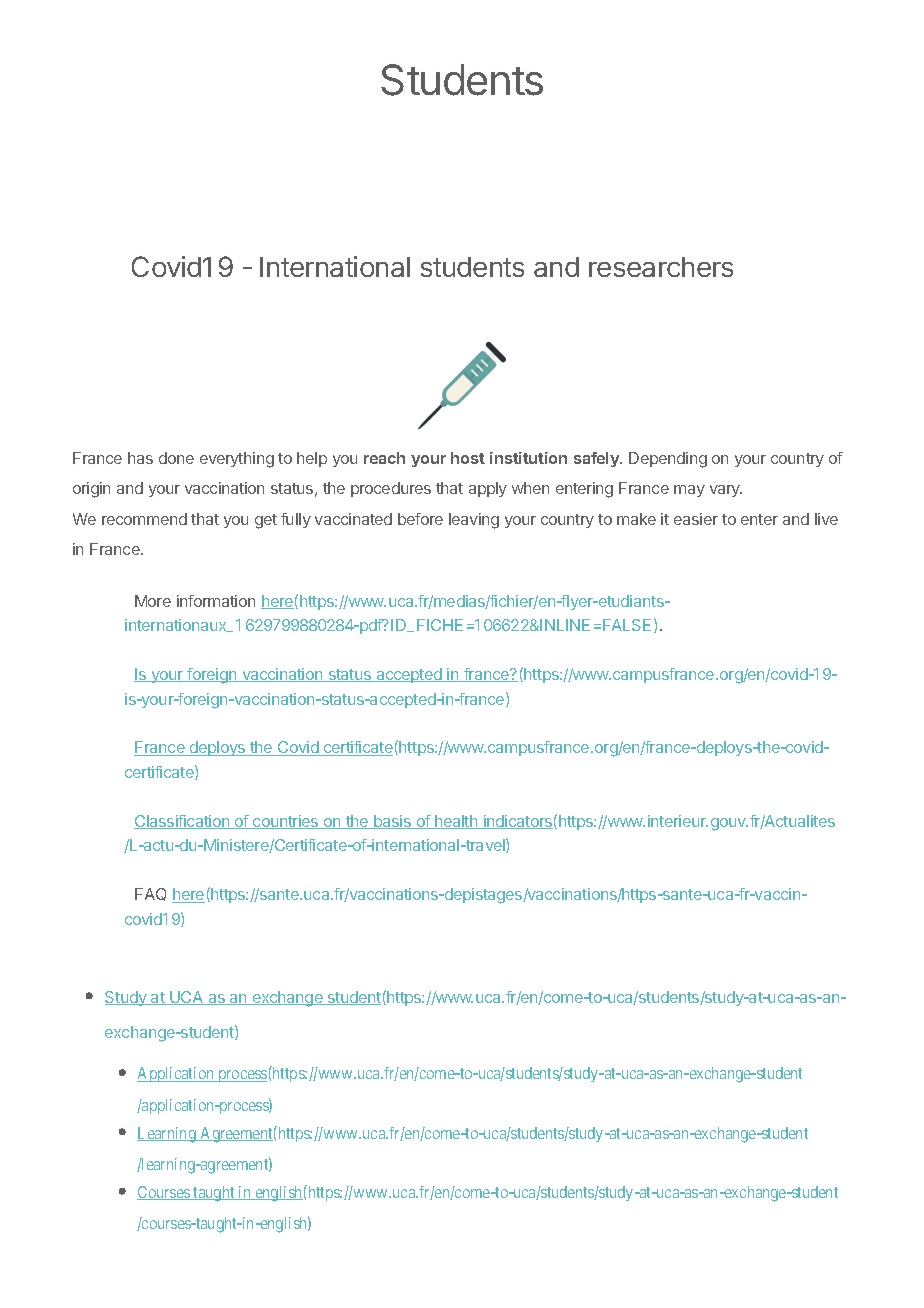 The width and height of the screenshot is (924, 1308). Describe the element at coordinates (668, 460) in the screenshot. I see `Depending` at that location.
